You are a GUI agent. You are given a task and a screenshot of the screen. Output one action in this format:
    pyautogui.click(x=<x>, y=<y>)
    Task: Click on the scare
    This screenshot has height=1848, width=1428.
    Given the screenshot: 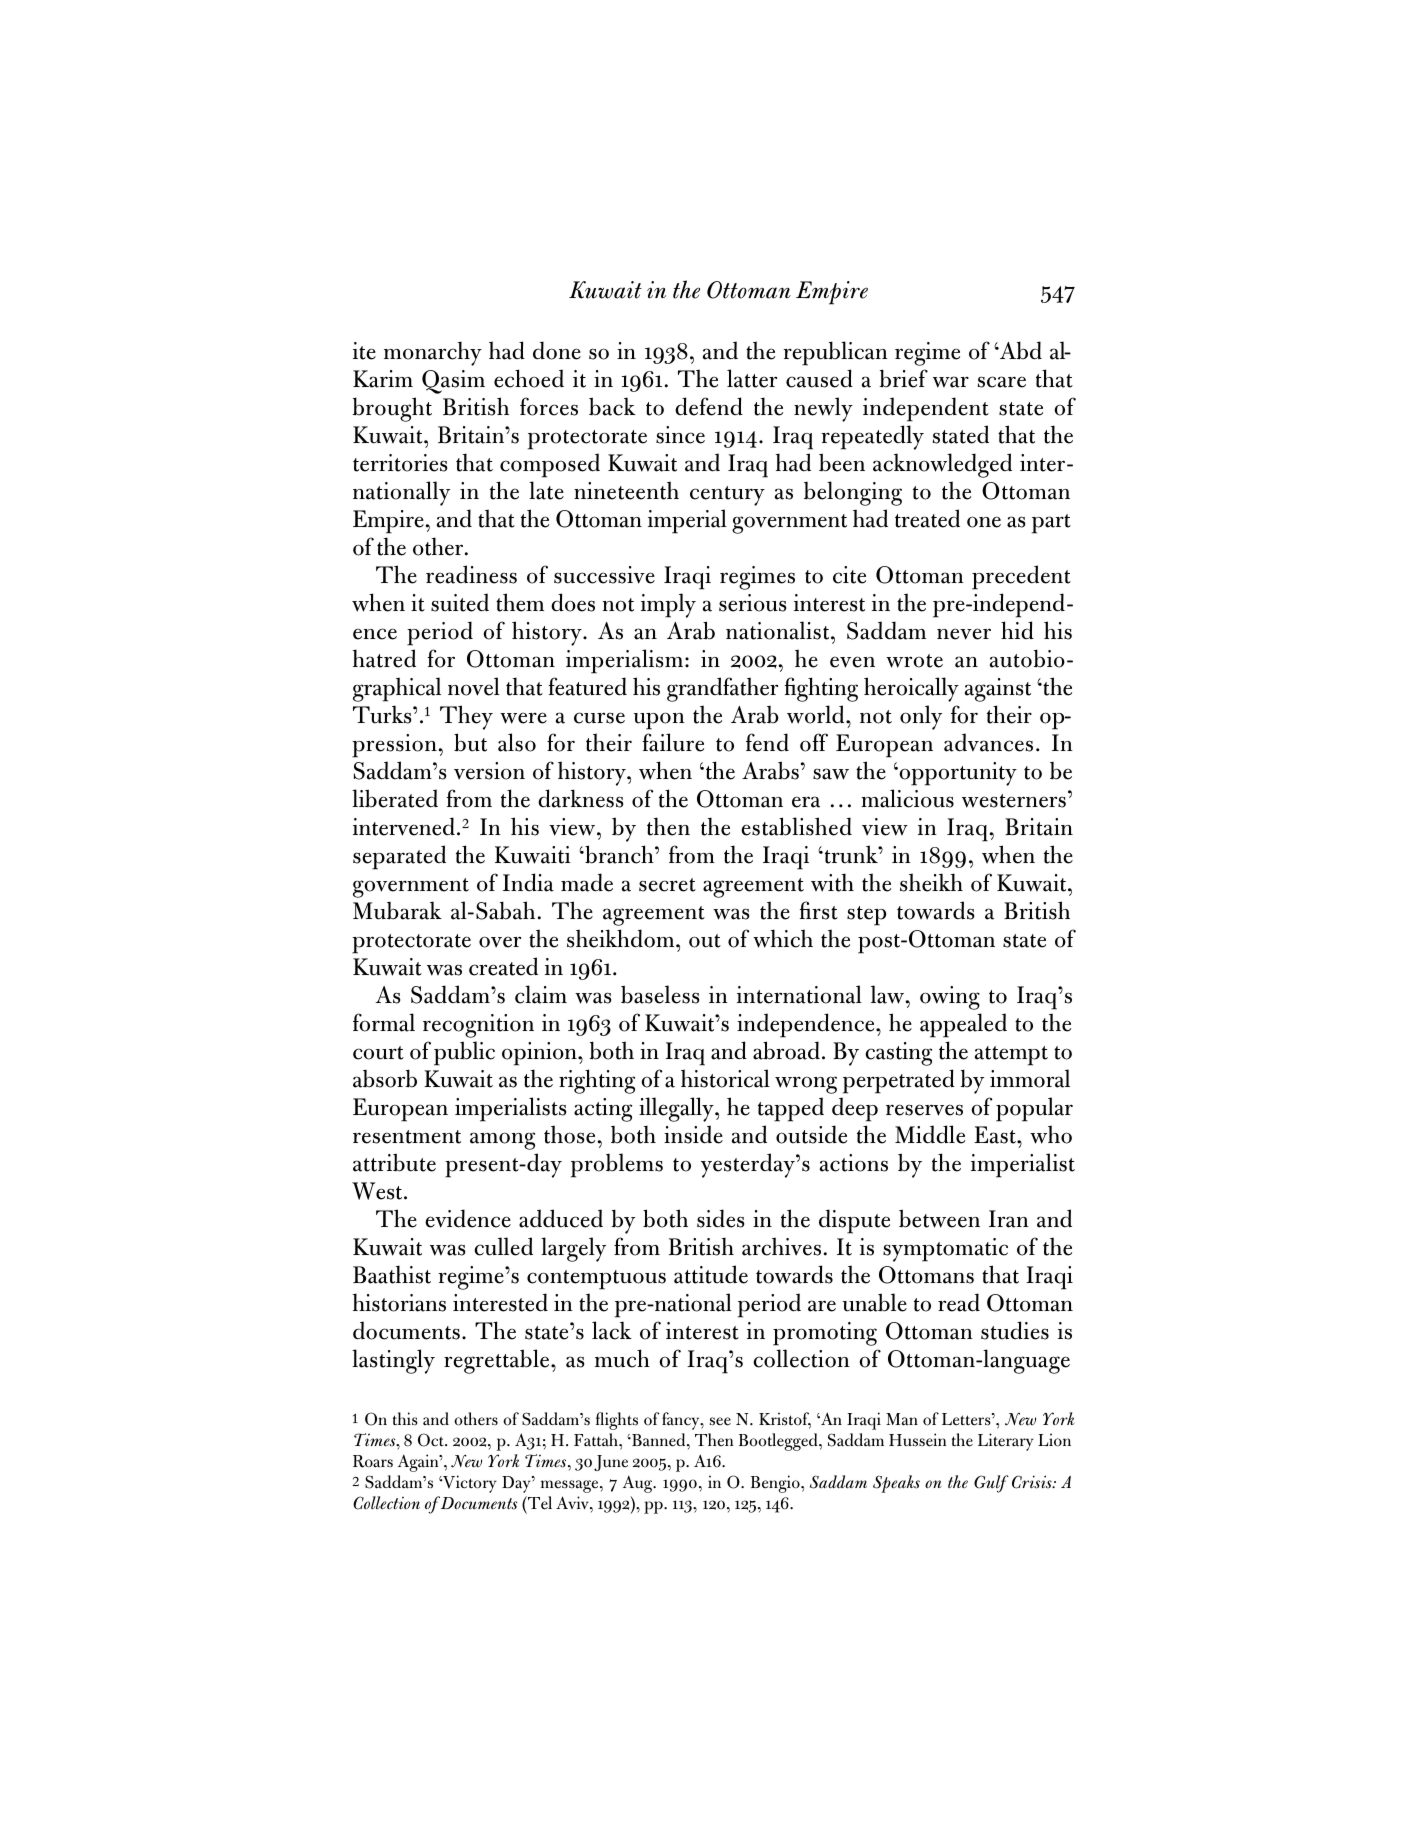 What is the action you would take?
    pyautogui.click(x=1002, y=382)
